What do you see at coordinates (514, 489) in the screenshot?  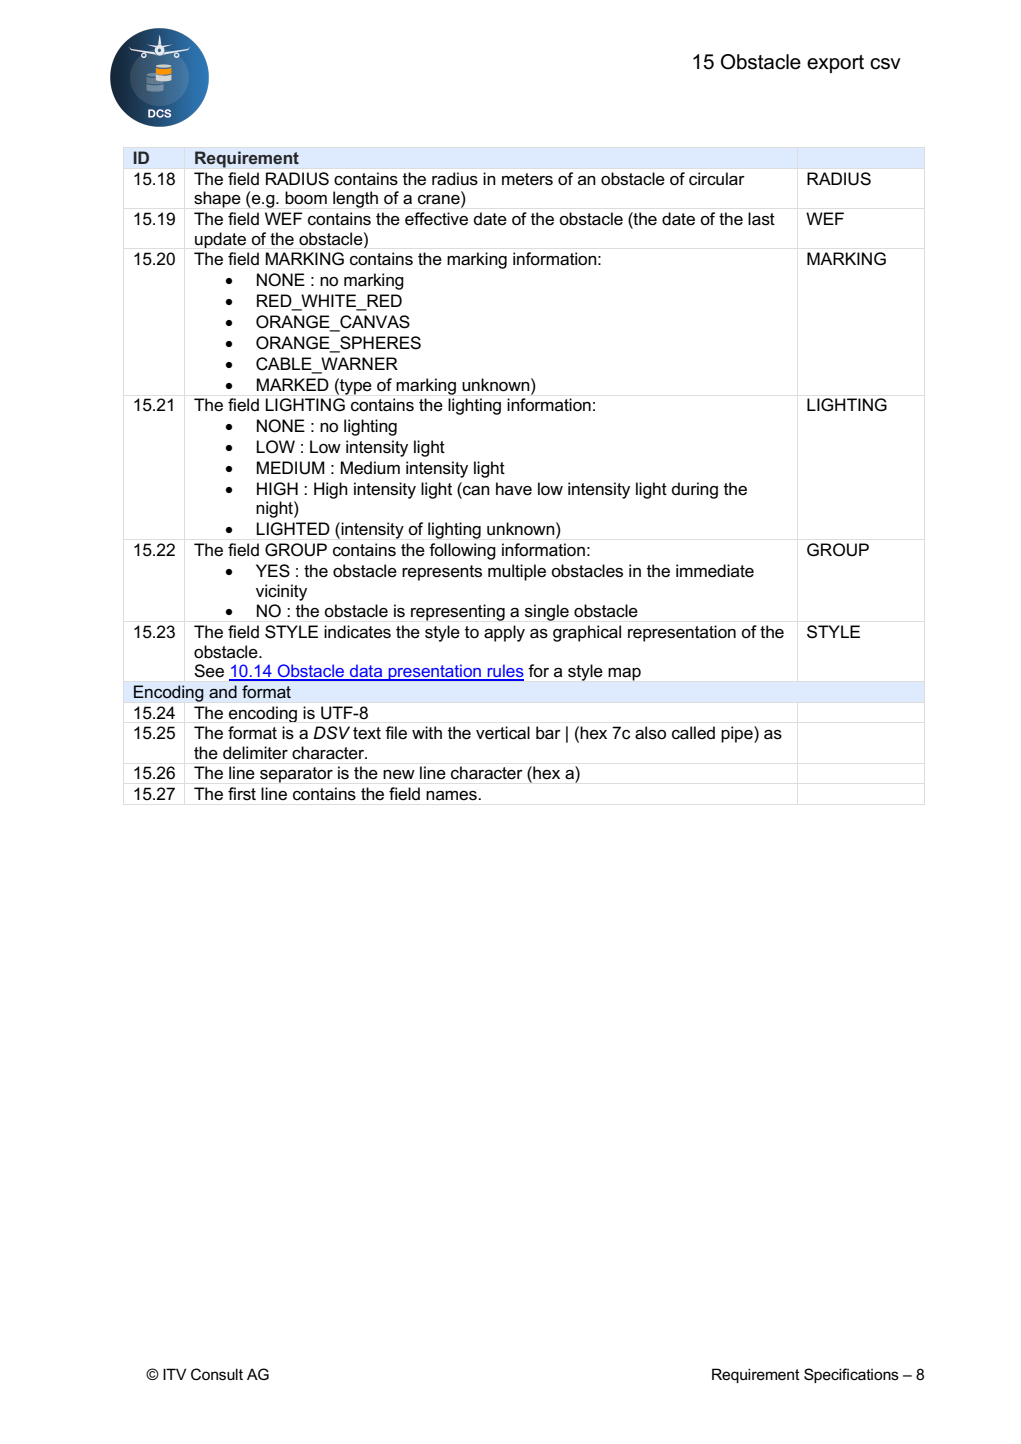 I see `have` at bounding box center [514, 489].
